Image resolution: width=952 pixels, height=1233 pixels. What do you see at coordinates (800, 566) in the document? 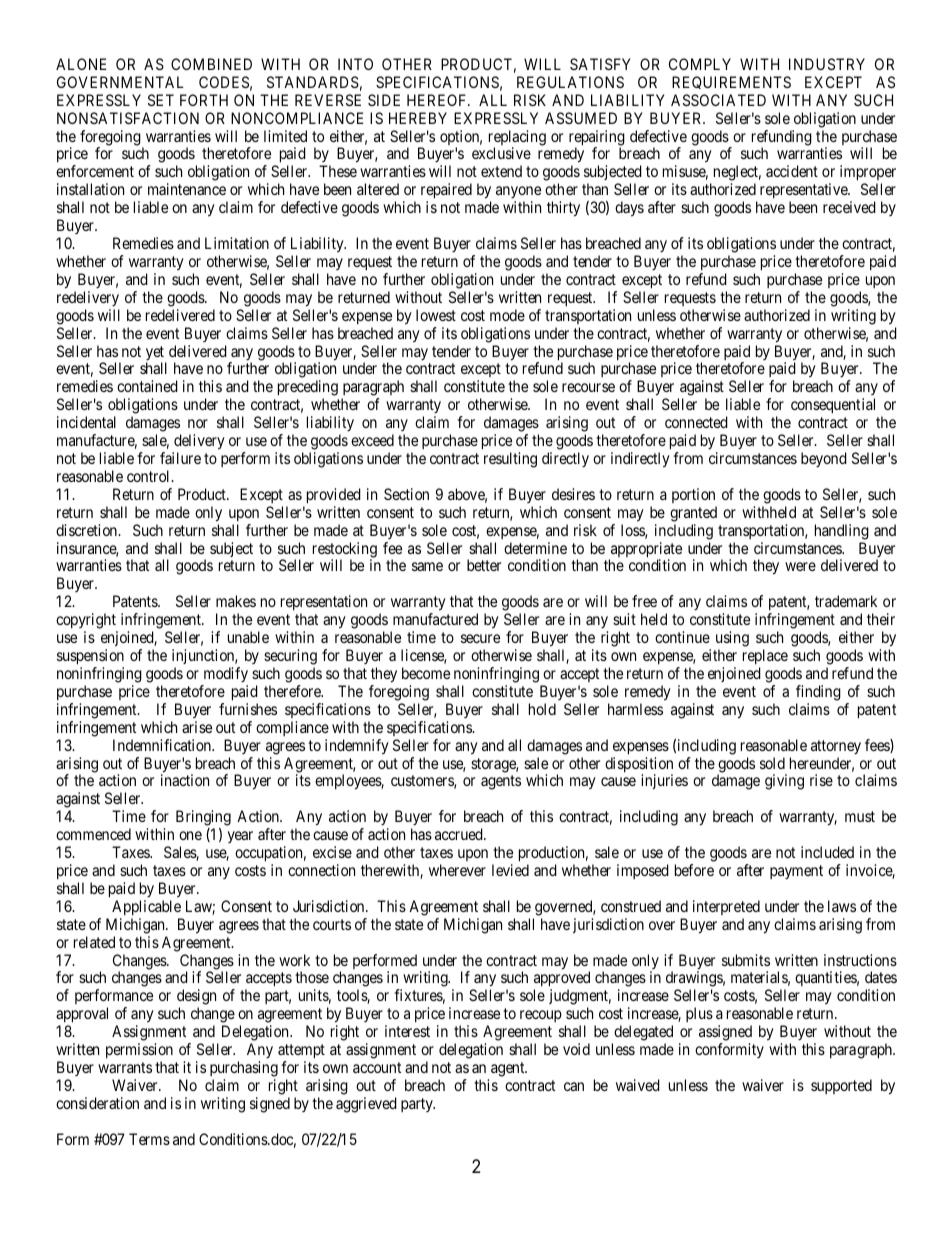
I see `were` at bounding box center [800, 566].
